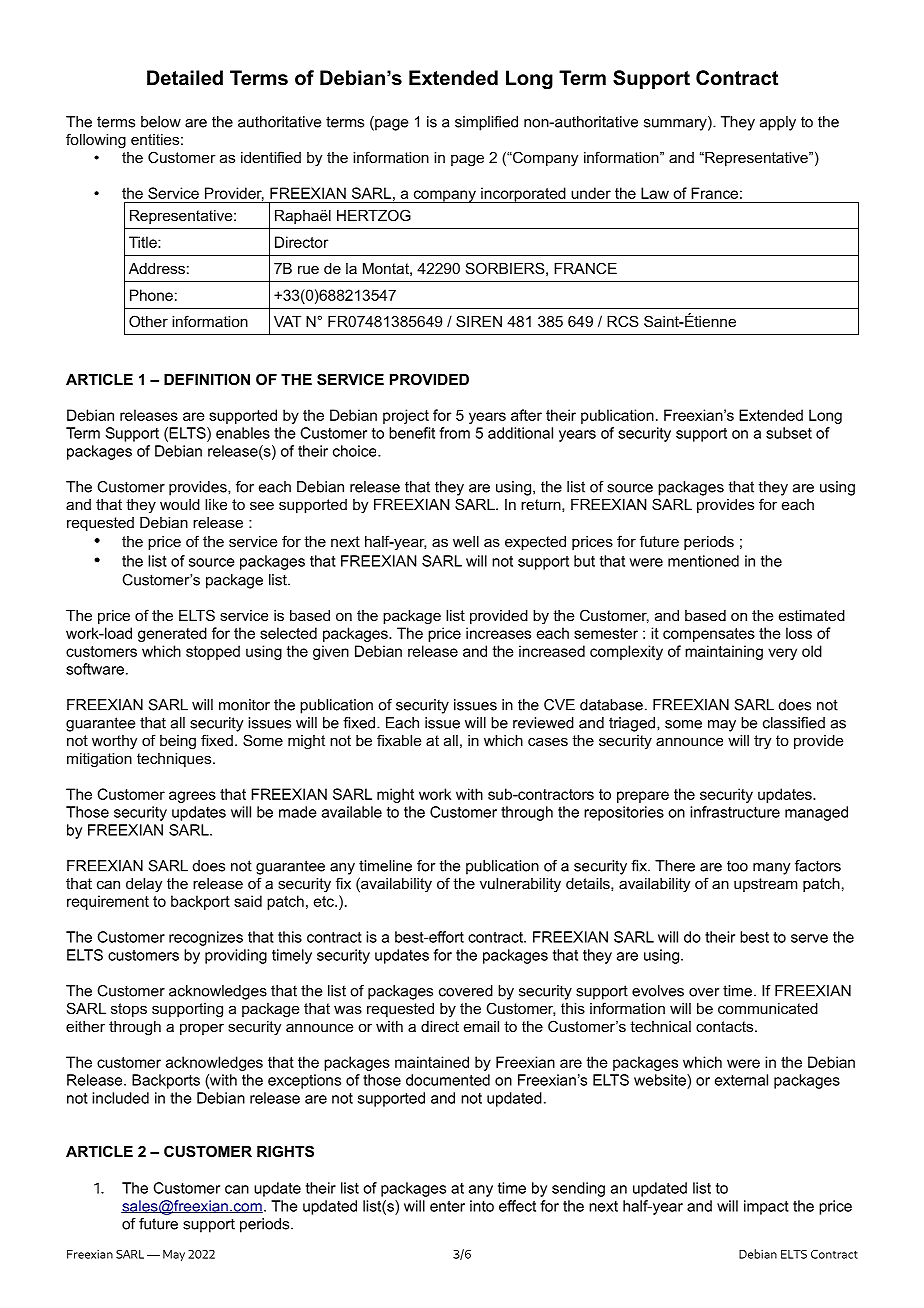 This screenshot has height=1308, width=924. What do you see at coordinates (498, 633) in the screenshot?
I see `increases` at bounding box center [498, 633].
